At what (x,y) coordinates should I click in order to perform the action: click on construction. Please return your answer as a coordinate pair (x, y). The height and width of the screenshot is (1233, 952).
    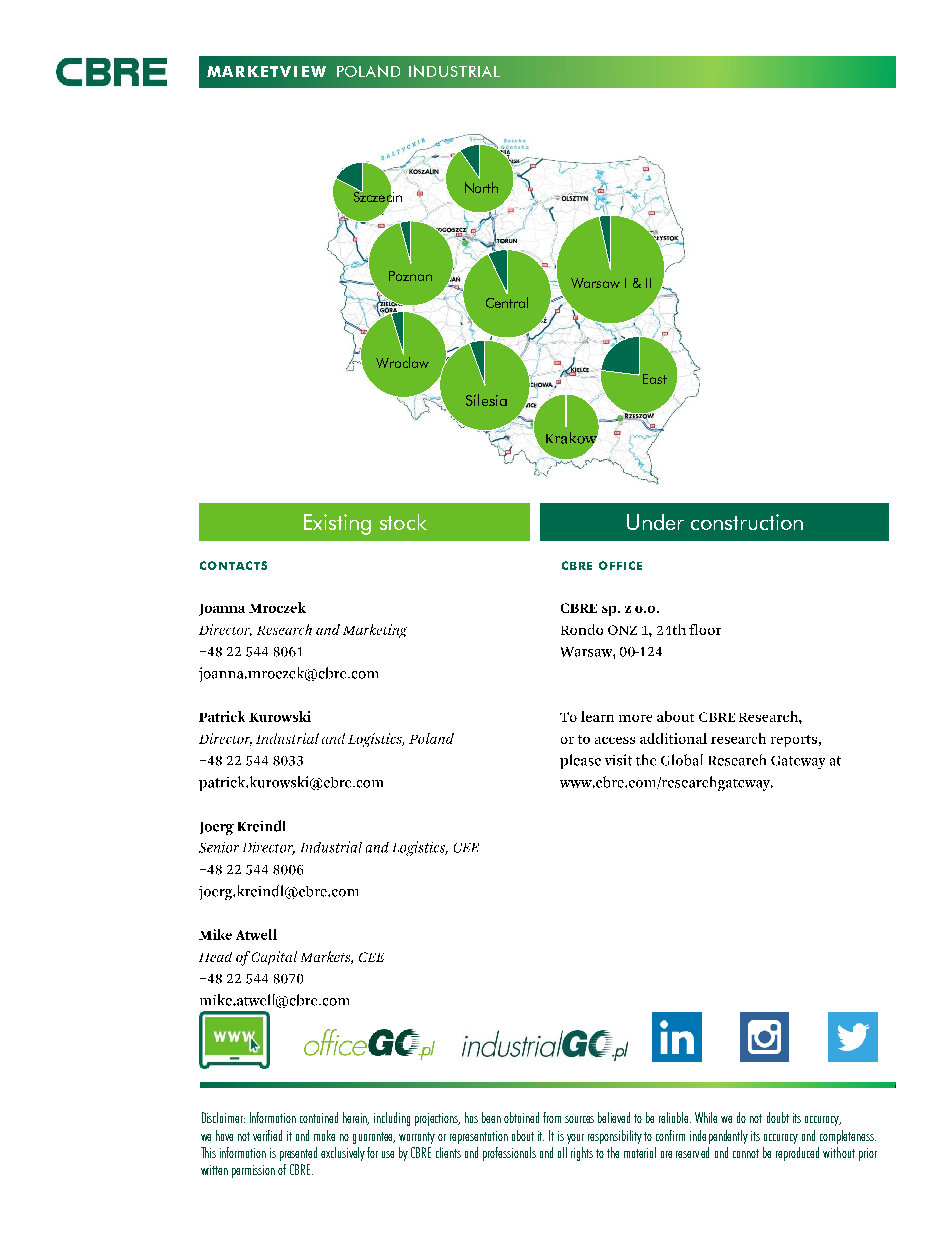
    Looking at the image, I should click on (747, 522).
